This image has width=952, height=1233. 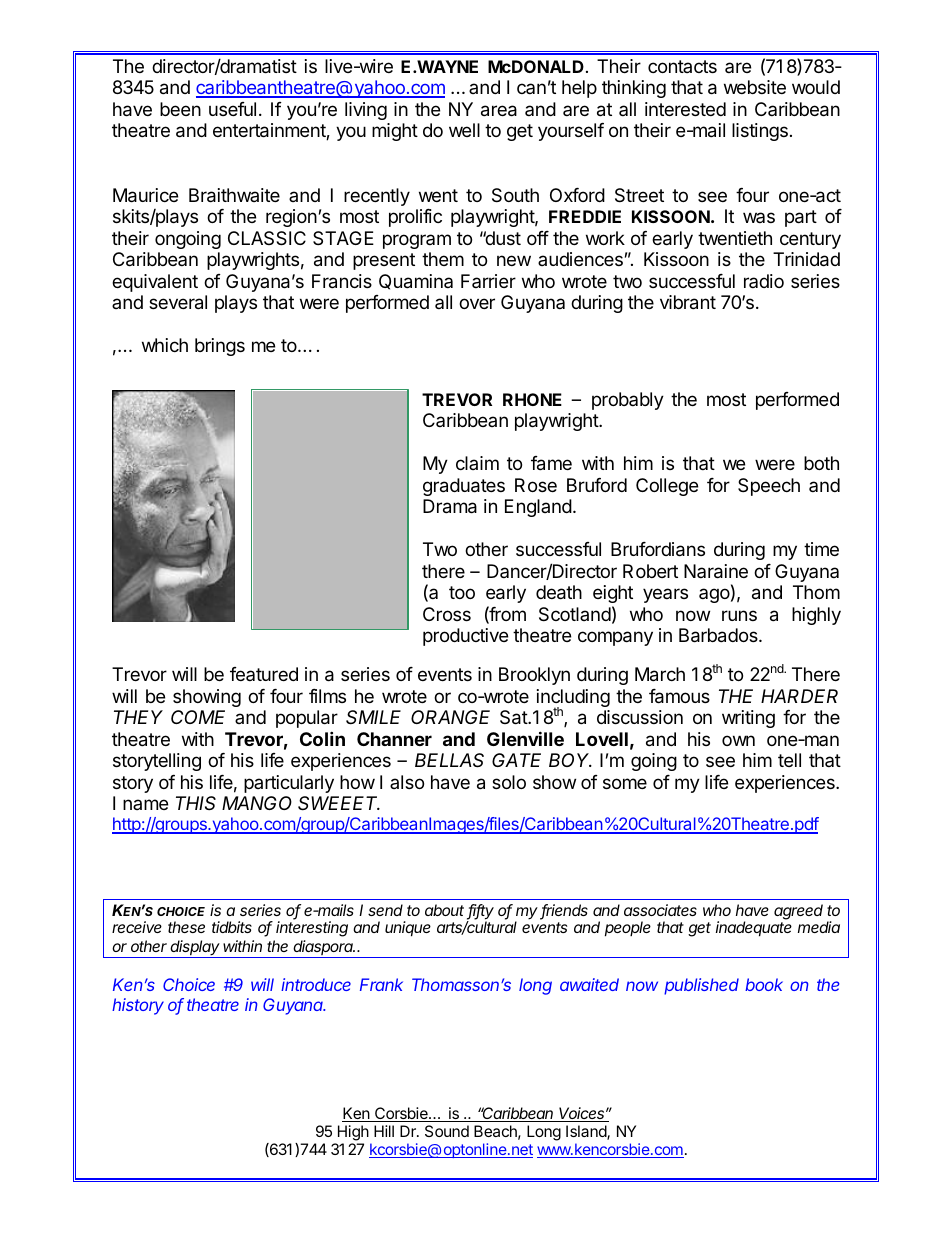 I want to click on area, so click(x=499, y=111).
